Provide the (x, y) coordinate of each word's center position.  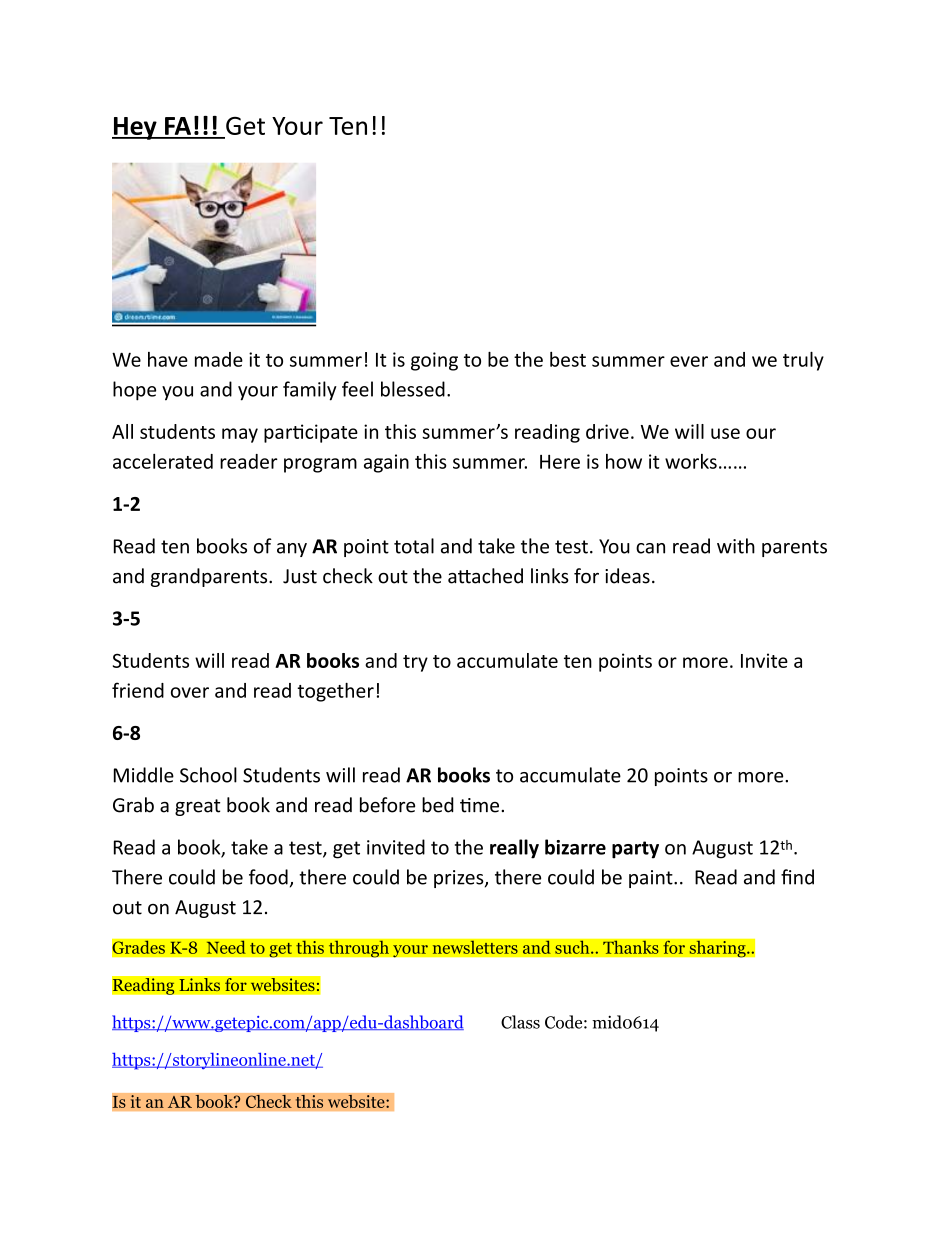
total (414, 546)
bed (438, 805)
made (219, 359)
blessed (413, 389)
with (736, 546)
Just (300, 576)
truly (803, 361)
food (268, 877)
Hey (135, 128)
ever (689, 361)
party (635, 850)
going (434, 361)
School (208, 775)
